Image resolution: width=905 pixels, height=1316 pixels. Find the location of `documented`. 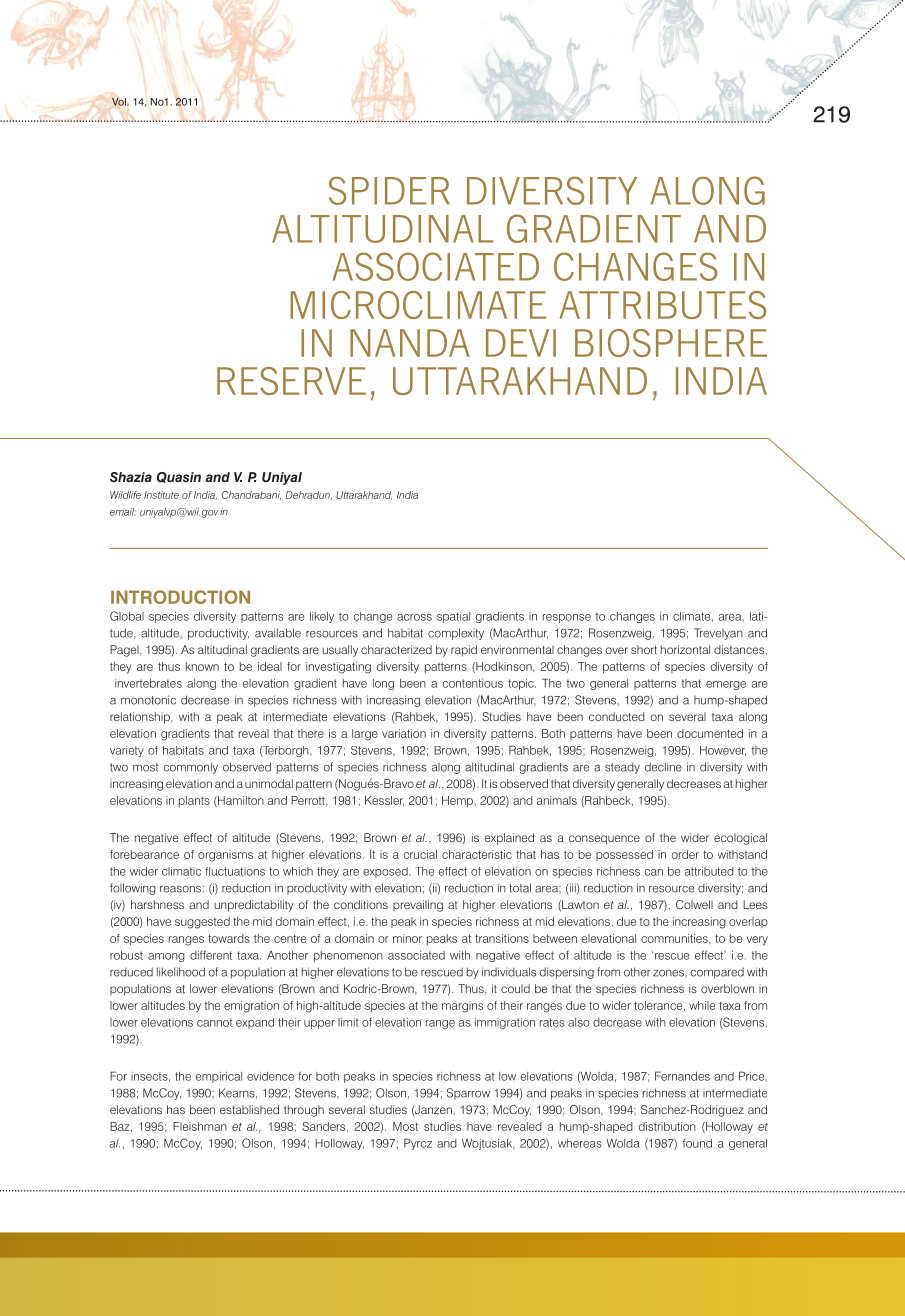

documented is located at coordinates (710, 733).
